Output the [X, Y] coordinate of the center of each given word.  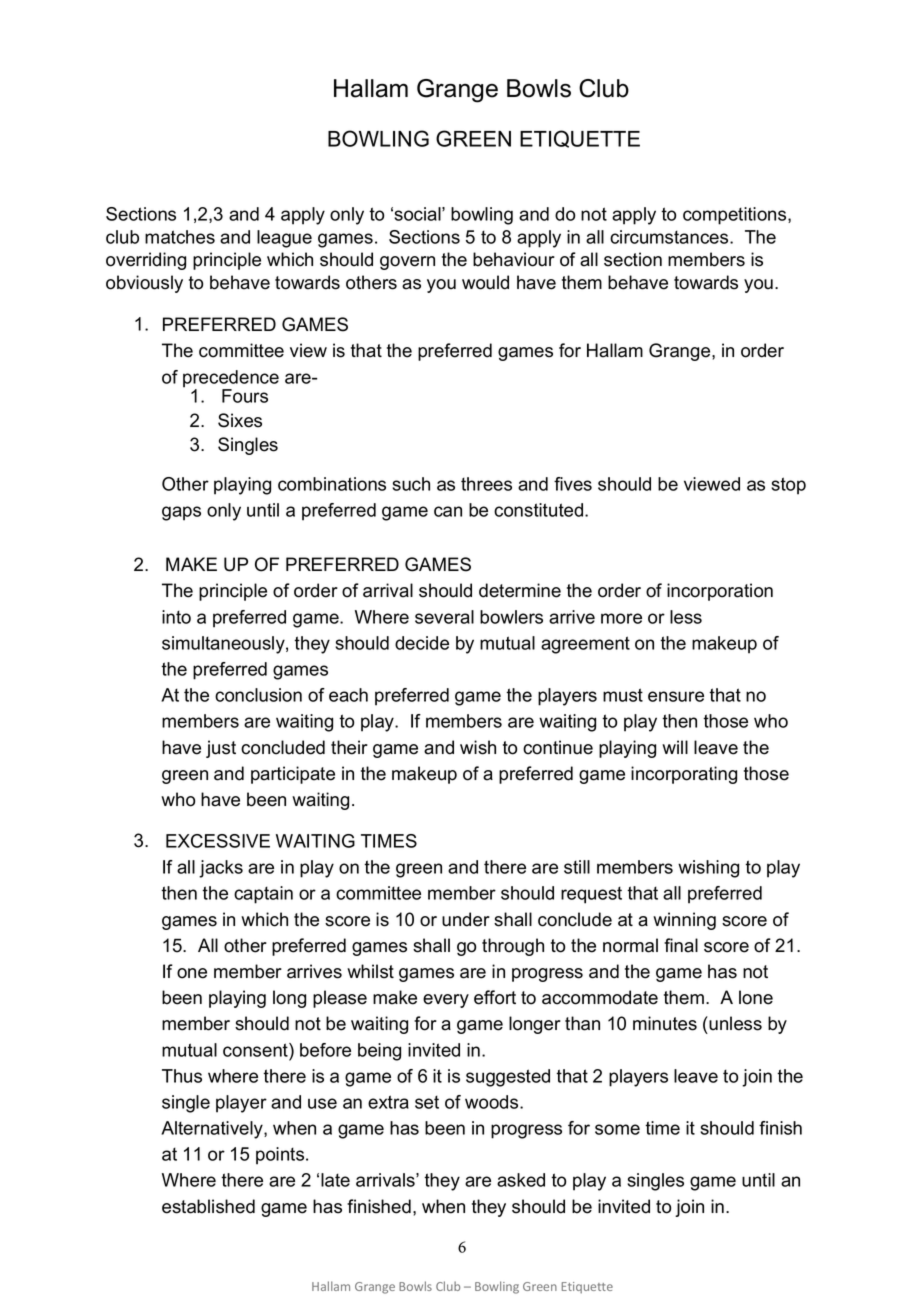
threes [486, 484]
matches [180, 237]
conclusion [258, 695]
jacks [221, 869]
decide [422, 643]
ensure [676, 696]
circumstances [670, 237]
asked [521, 1180]
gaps [181, 513]
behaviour [514, 259]
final [681, 945]
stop [788, 486]
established [208, 1206]
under [466, 919]
